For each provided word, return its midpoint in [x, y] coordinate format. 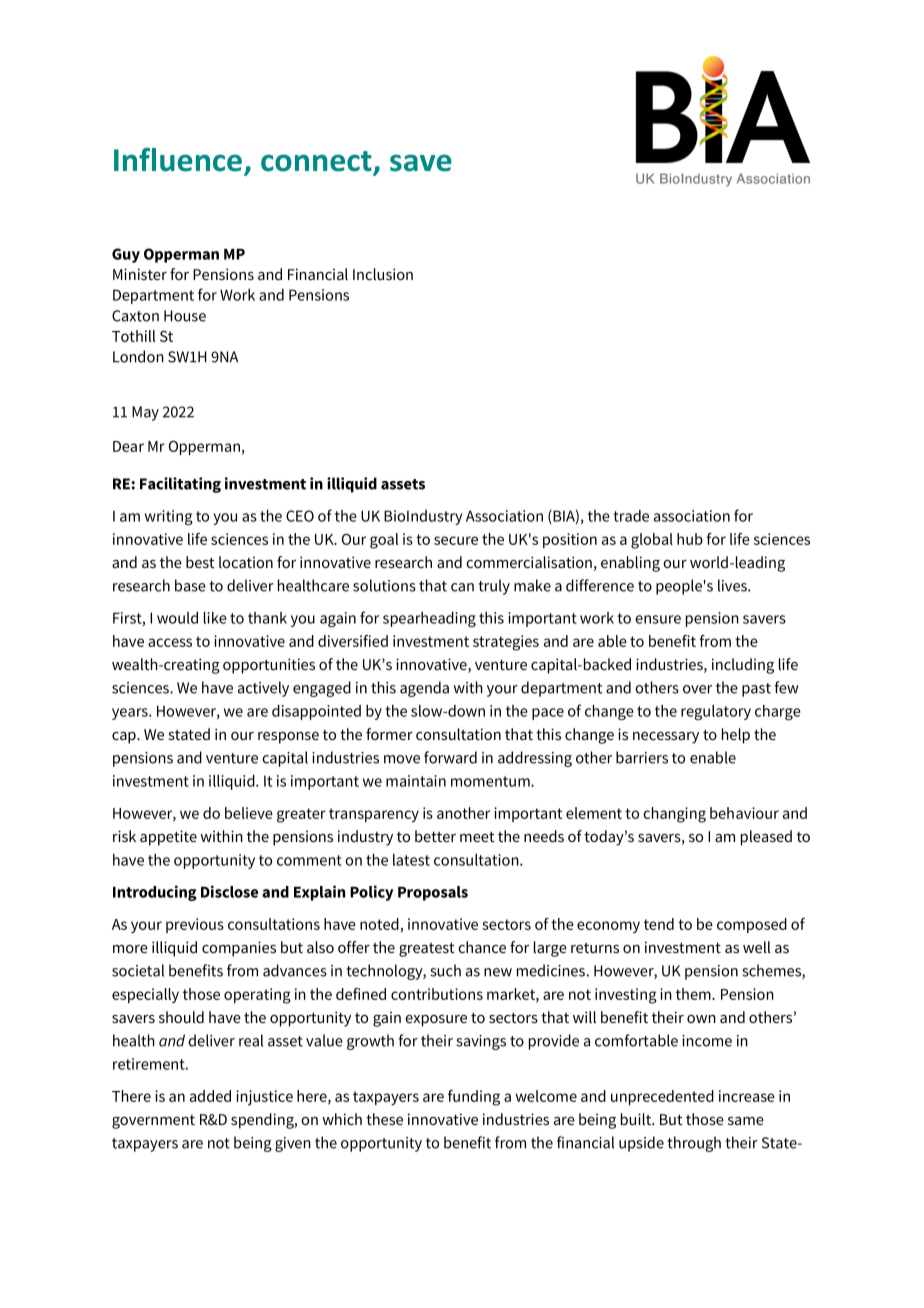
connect [317, 162]
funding [474, 1098]
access [170, 642]
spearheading [429, 619]
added [210, 1096]
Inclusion [383, 274]
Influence [179, 160]
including [743, 666]
